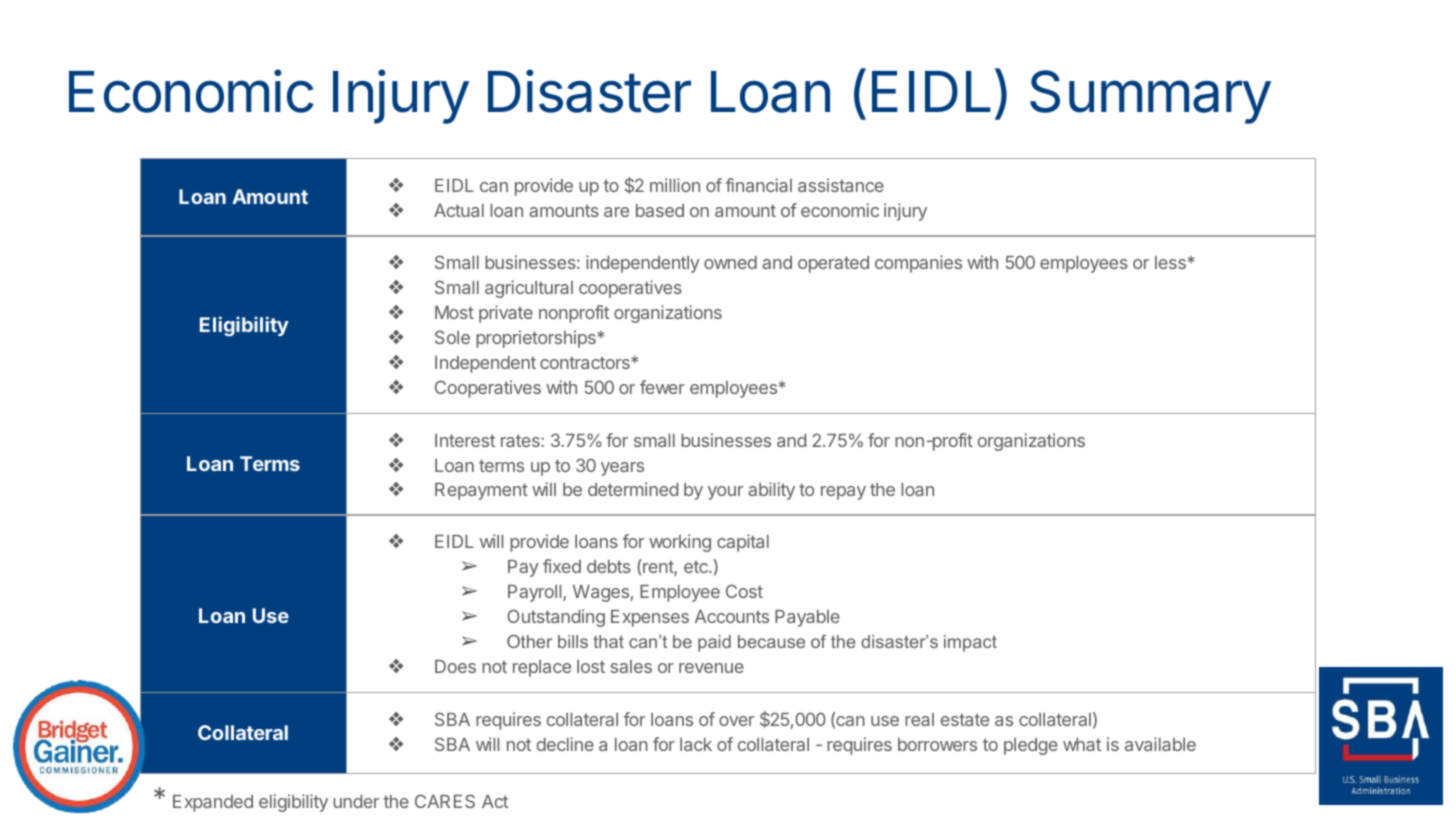 The image size is (1456, 819). What do you see at coordinates (356, 801) in the page?
I see `under` at bounding box center [356, 801].
